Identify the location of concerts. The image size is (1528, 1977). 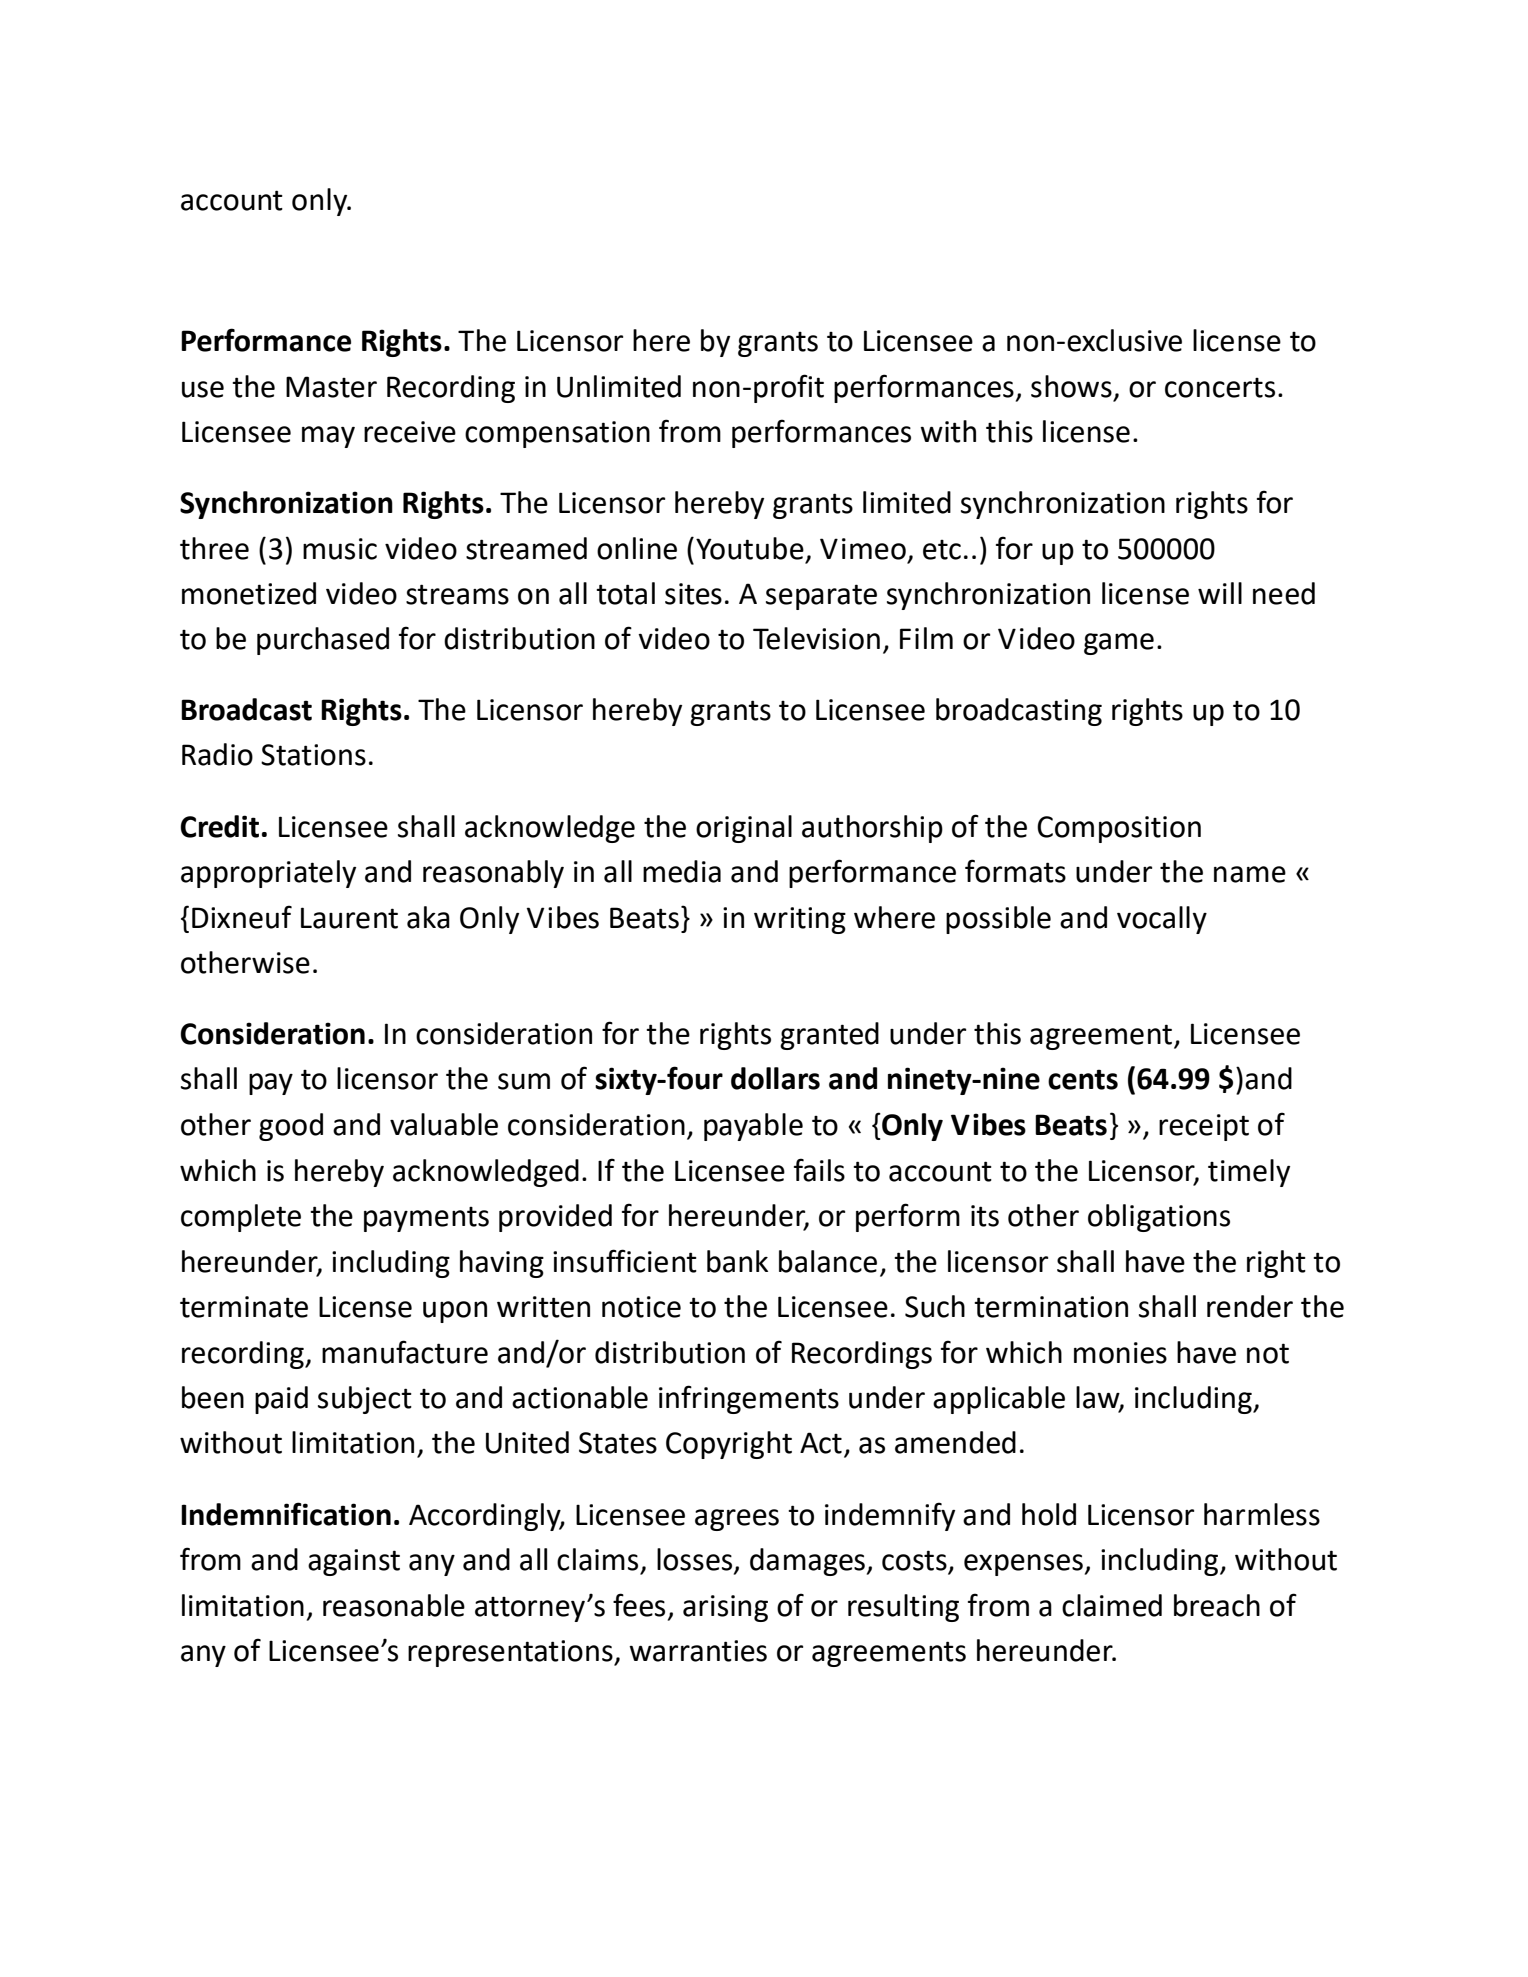
(1220, 388).
